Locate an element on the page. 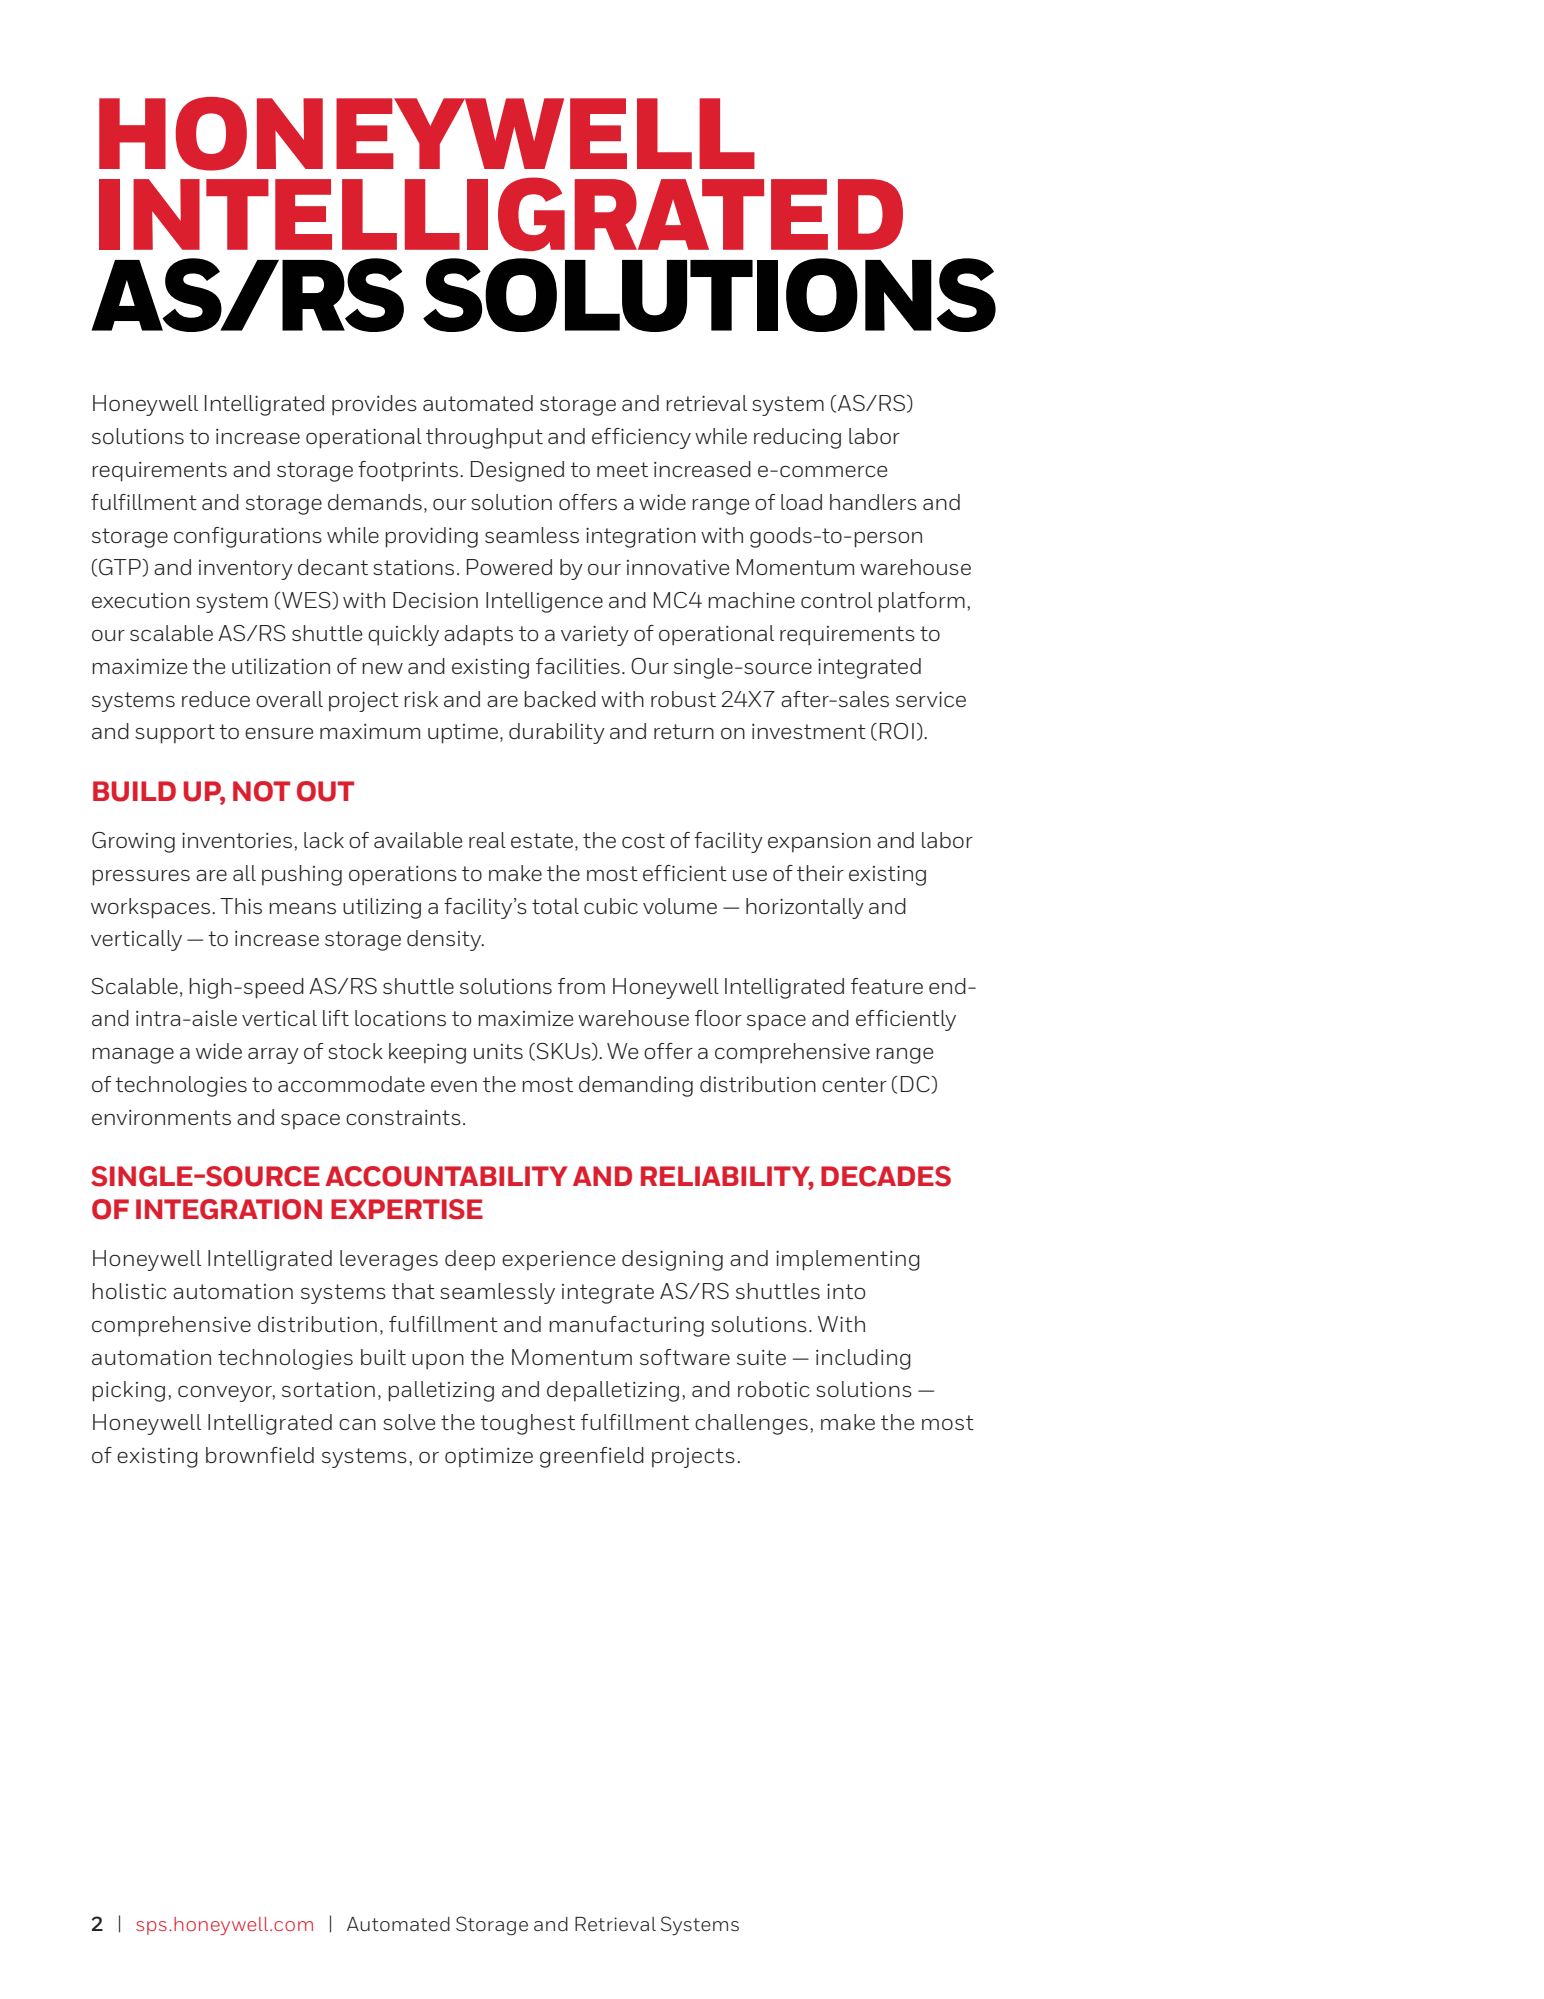 This page has width=1544, height=1999. toughest is located at coordinates (527, 1424).
